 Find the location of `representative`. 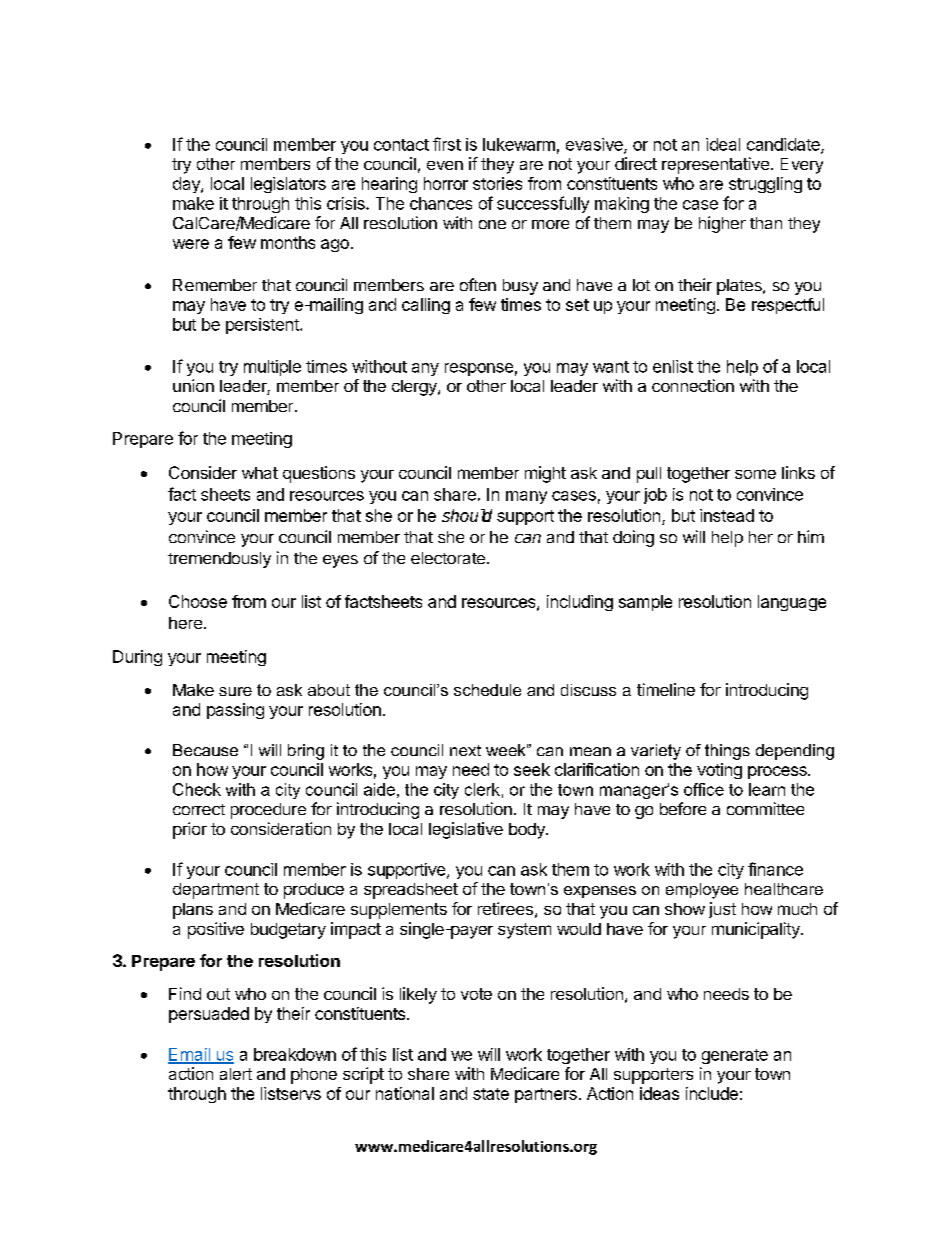

representative is located at coordinates (715, 165).
